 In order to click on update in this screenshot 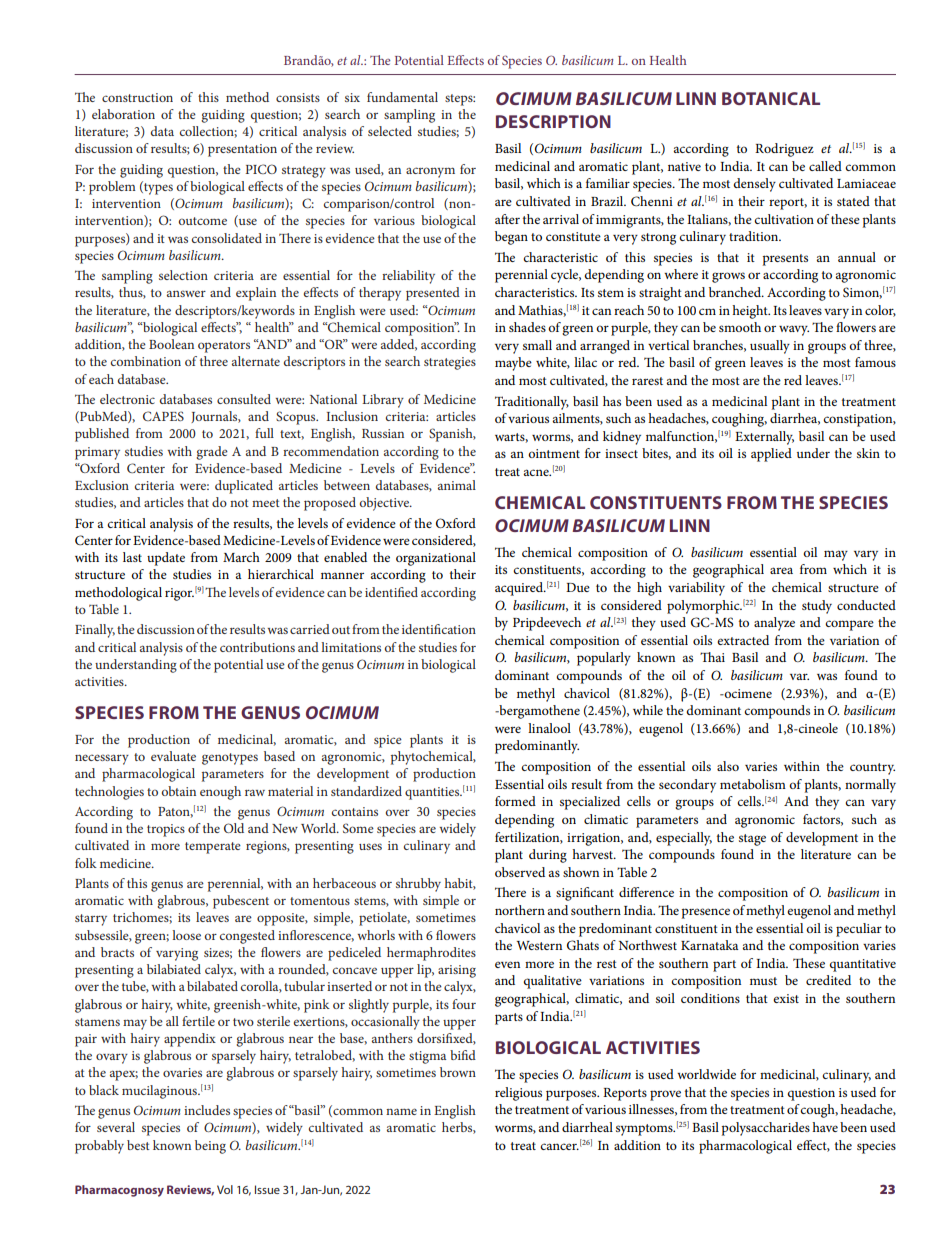, I will do `click(166, 559)`.
